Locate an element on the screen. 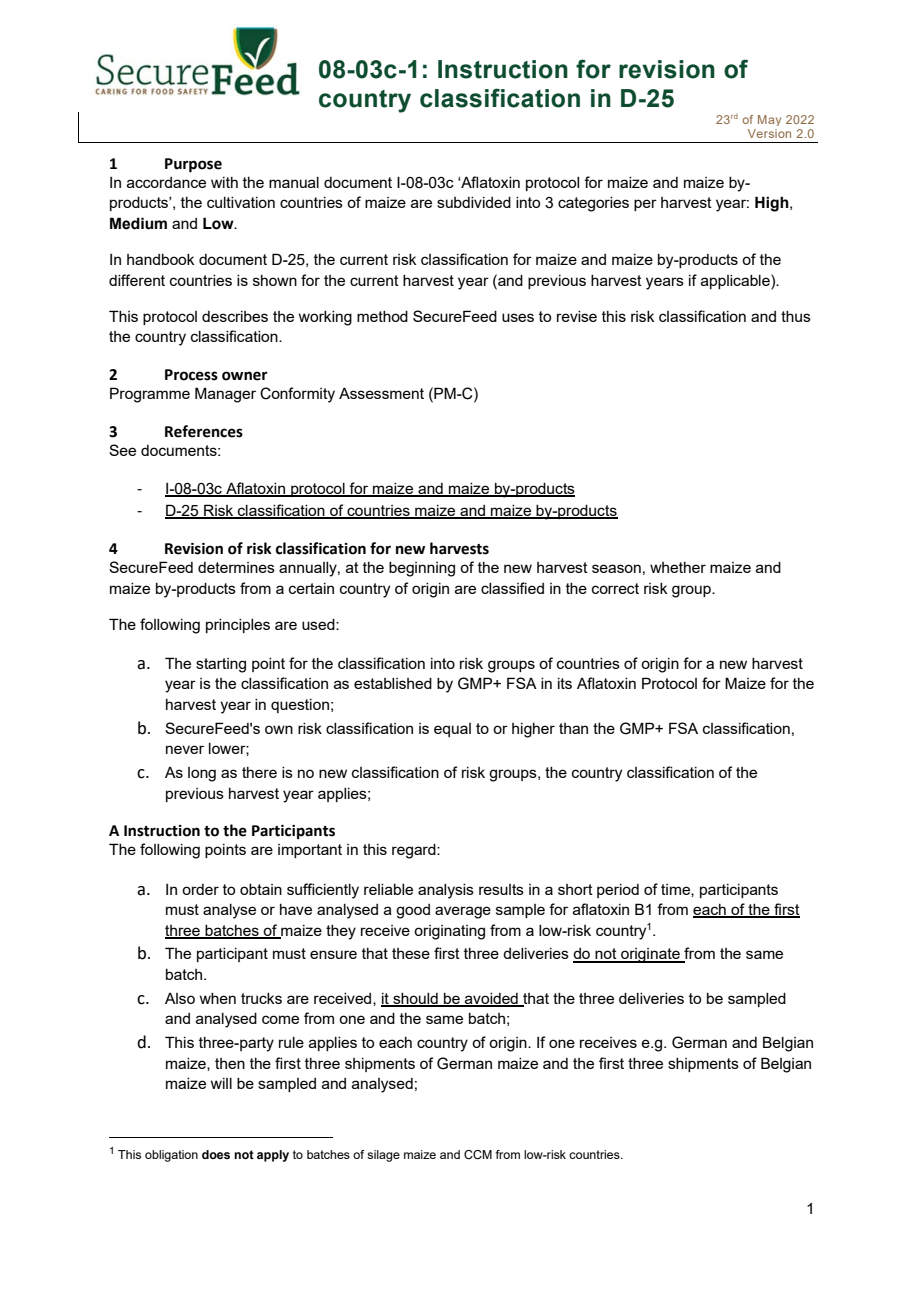 This screenshot has width=924, height=1308. does is located at coordinates (216, 1154).
